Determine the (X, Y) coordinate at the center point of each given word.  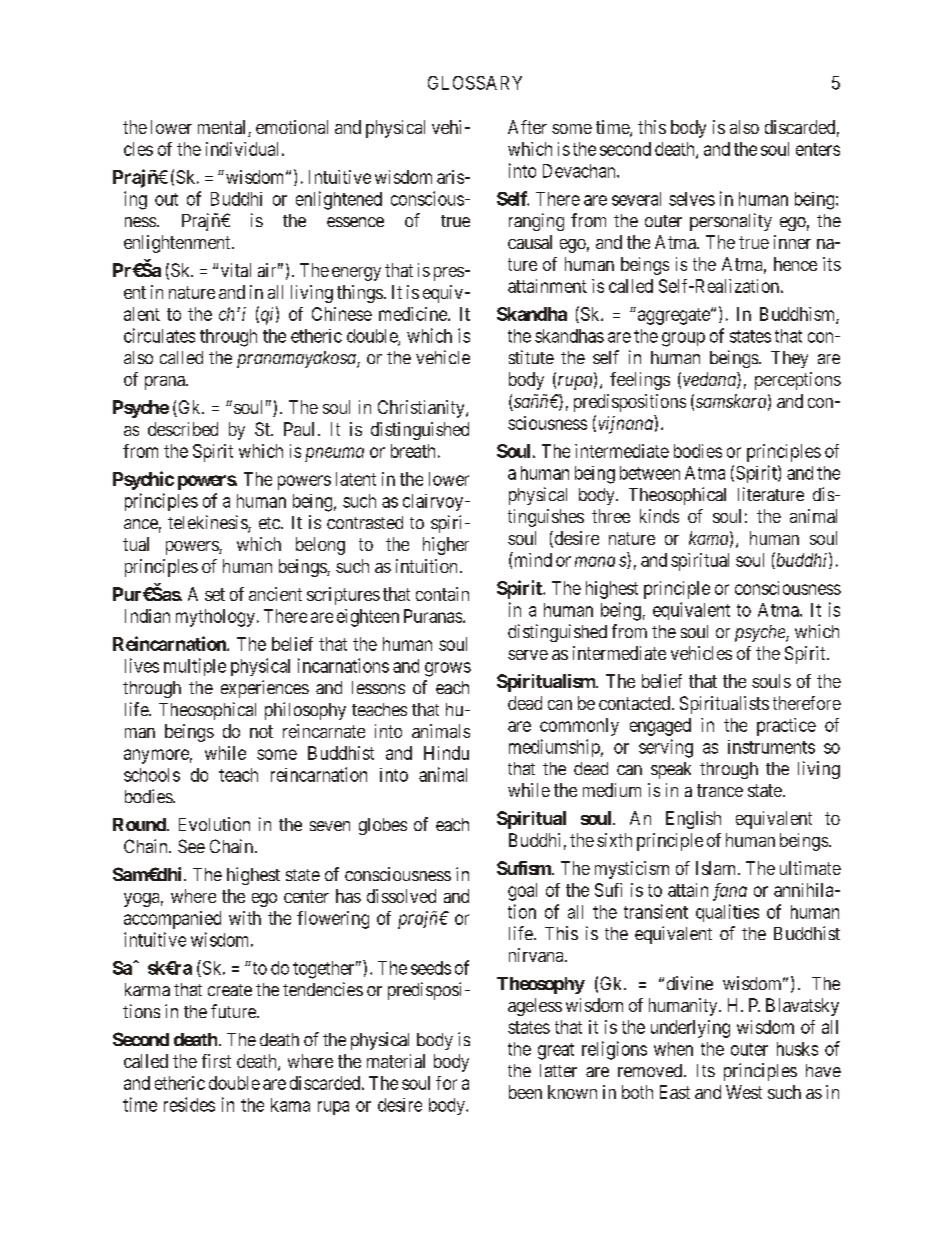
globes (383, 826)
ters (826, 149)
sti (516, 357)
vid (246, 149)
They (789, 359)
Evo (193, 824)
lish (708, 818)
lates (178, 336)
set (215, 594)
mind (532, 559)
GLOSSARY (475, 83)
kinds (659, 516)
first (216, 1061)
